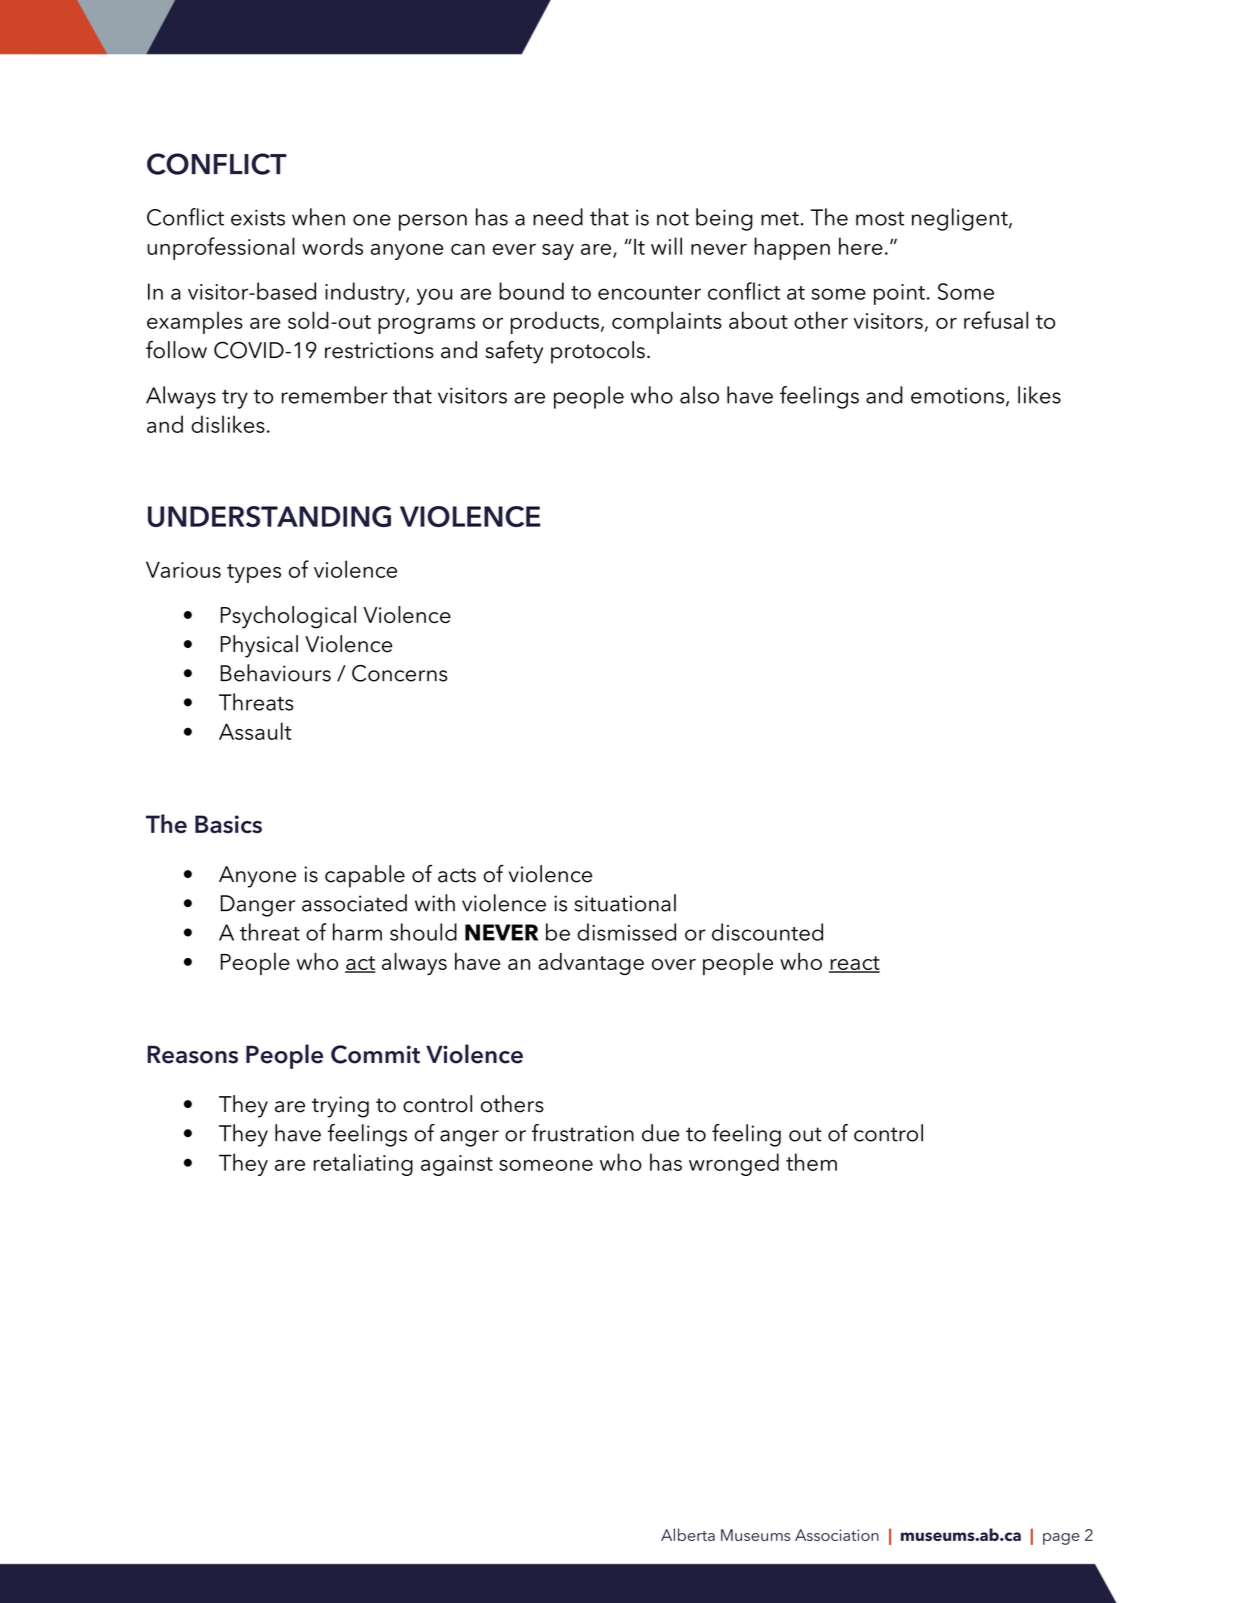  What do you see at coordinates (811, 1162) in the document?
I see `them` at bounding box center [811, 1162].
